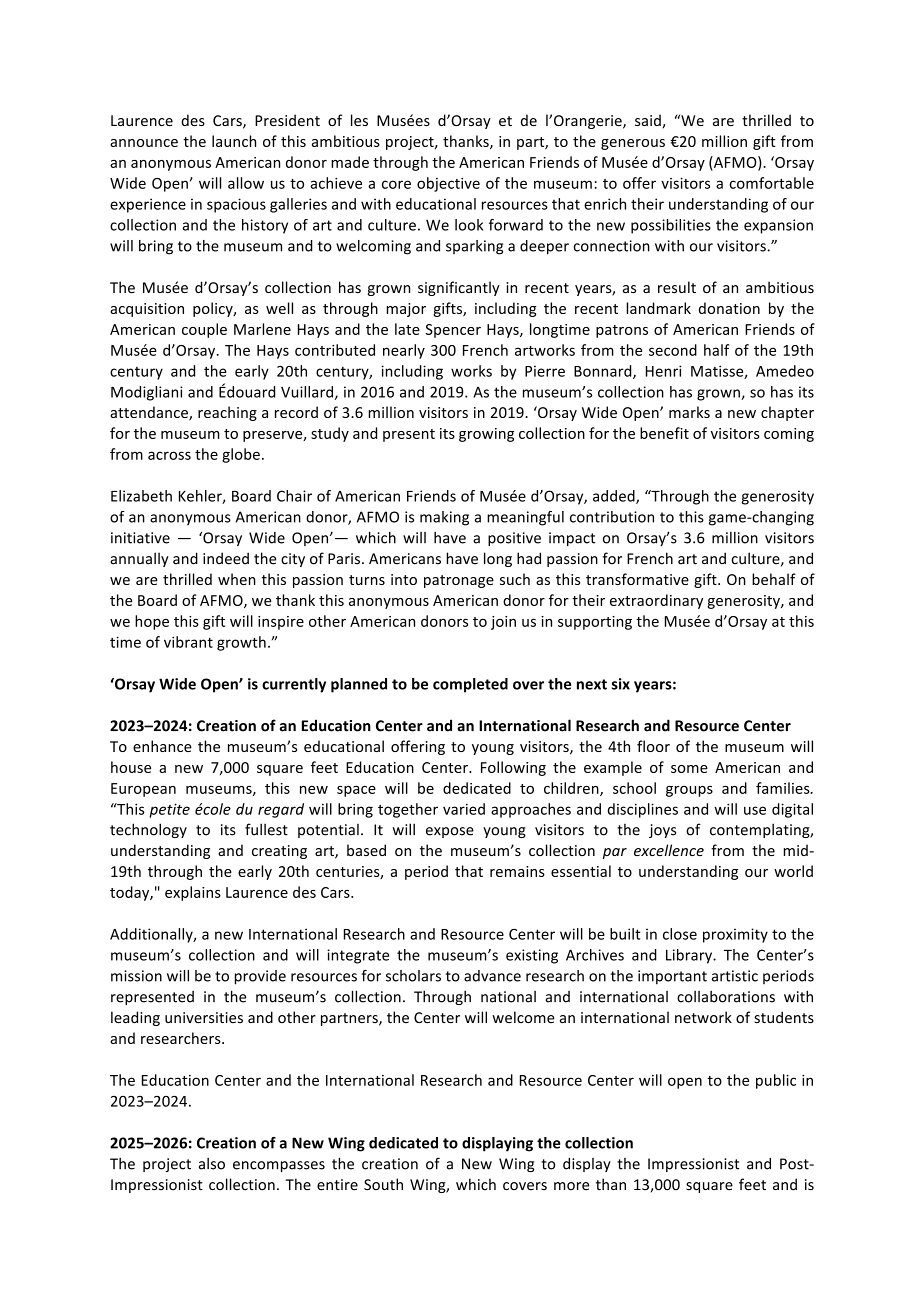 This image has height=1308, width=924. What do you see at coordinates (453, 331) in the image?
I see `Spencer` at bounding box center [453, 331].
